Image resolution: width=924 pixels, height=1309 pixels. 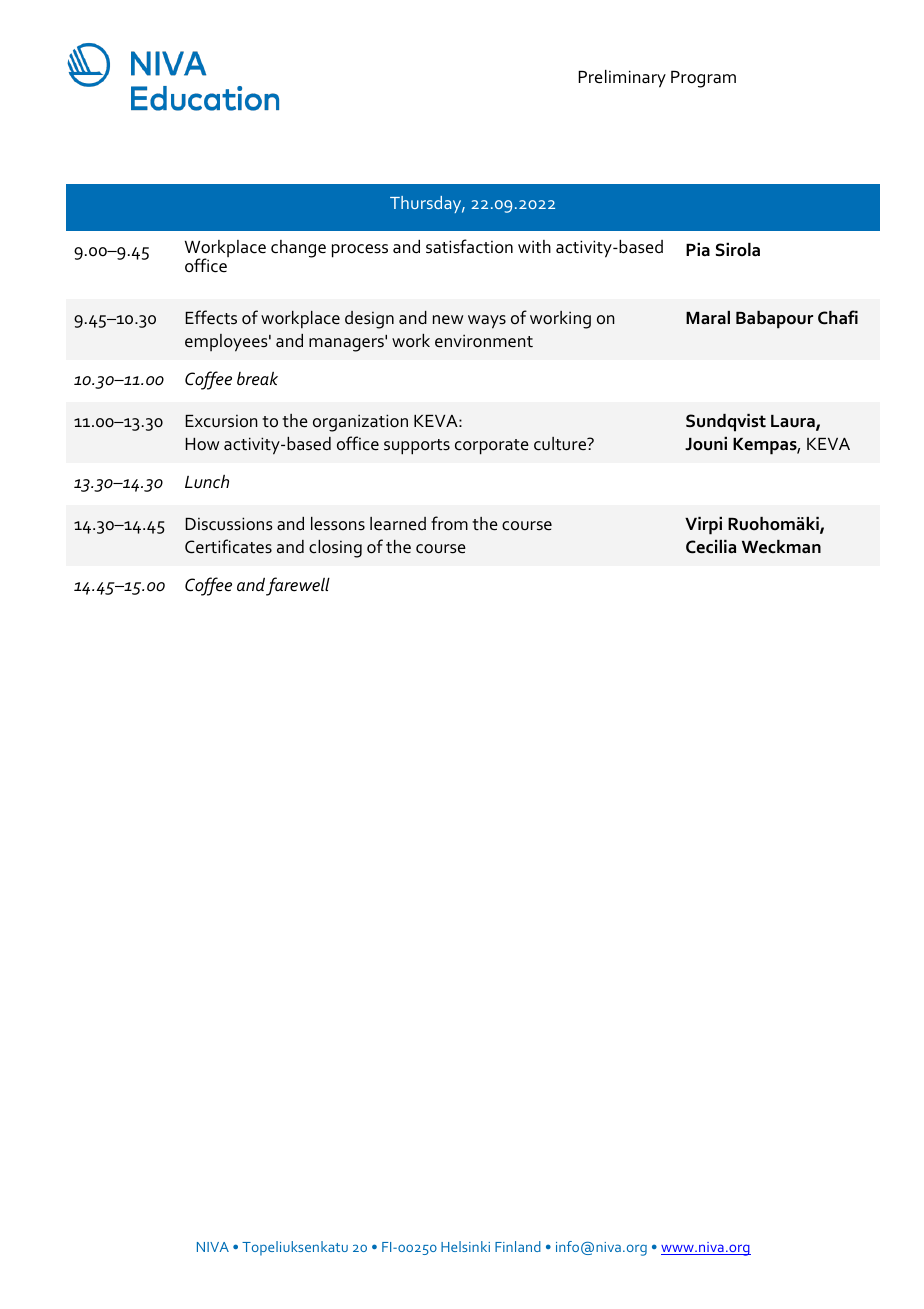 I want to click on Discussions, so click(x=229, y=524).
